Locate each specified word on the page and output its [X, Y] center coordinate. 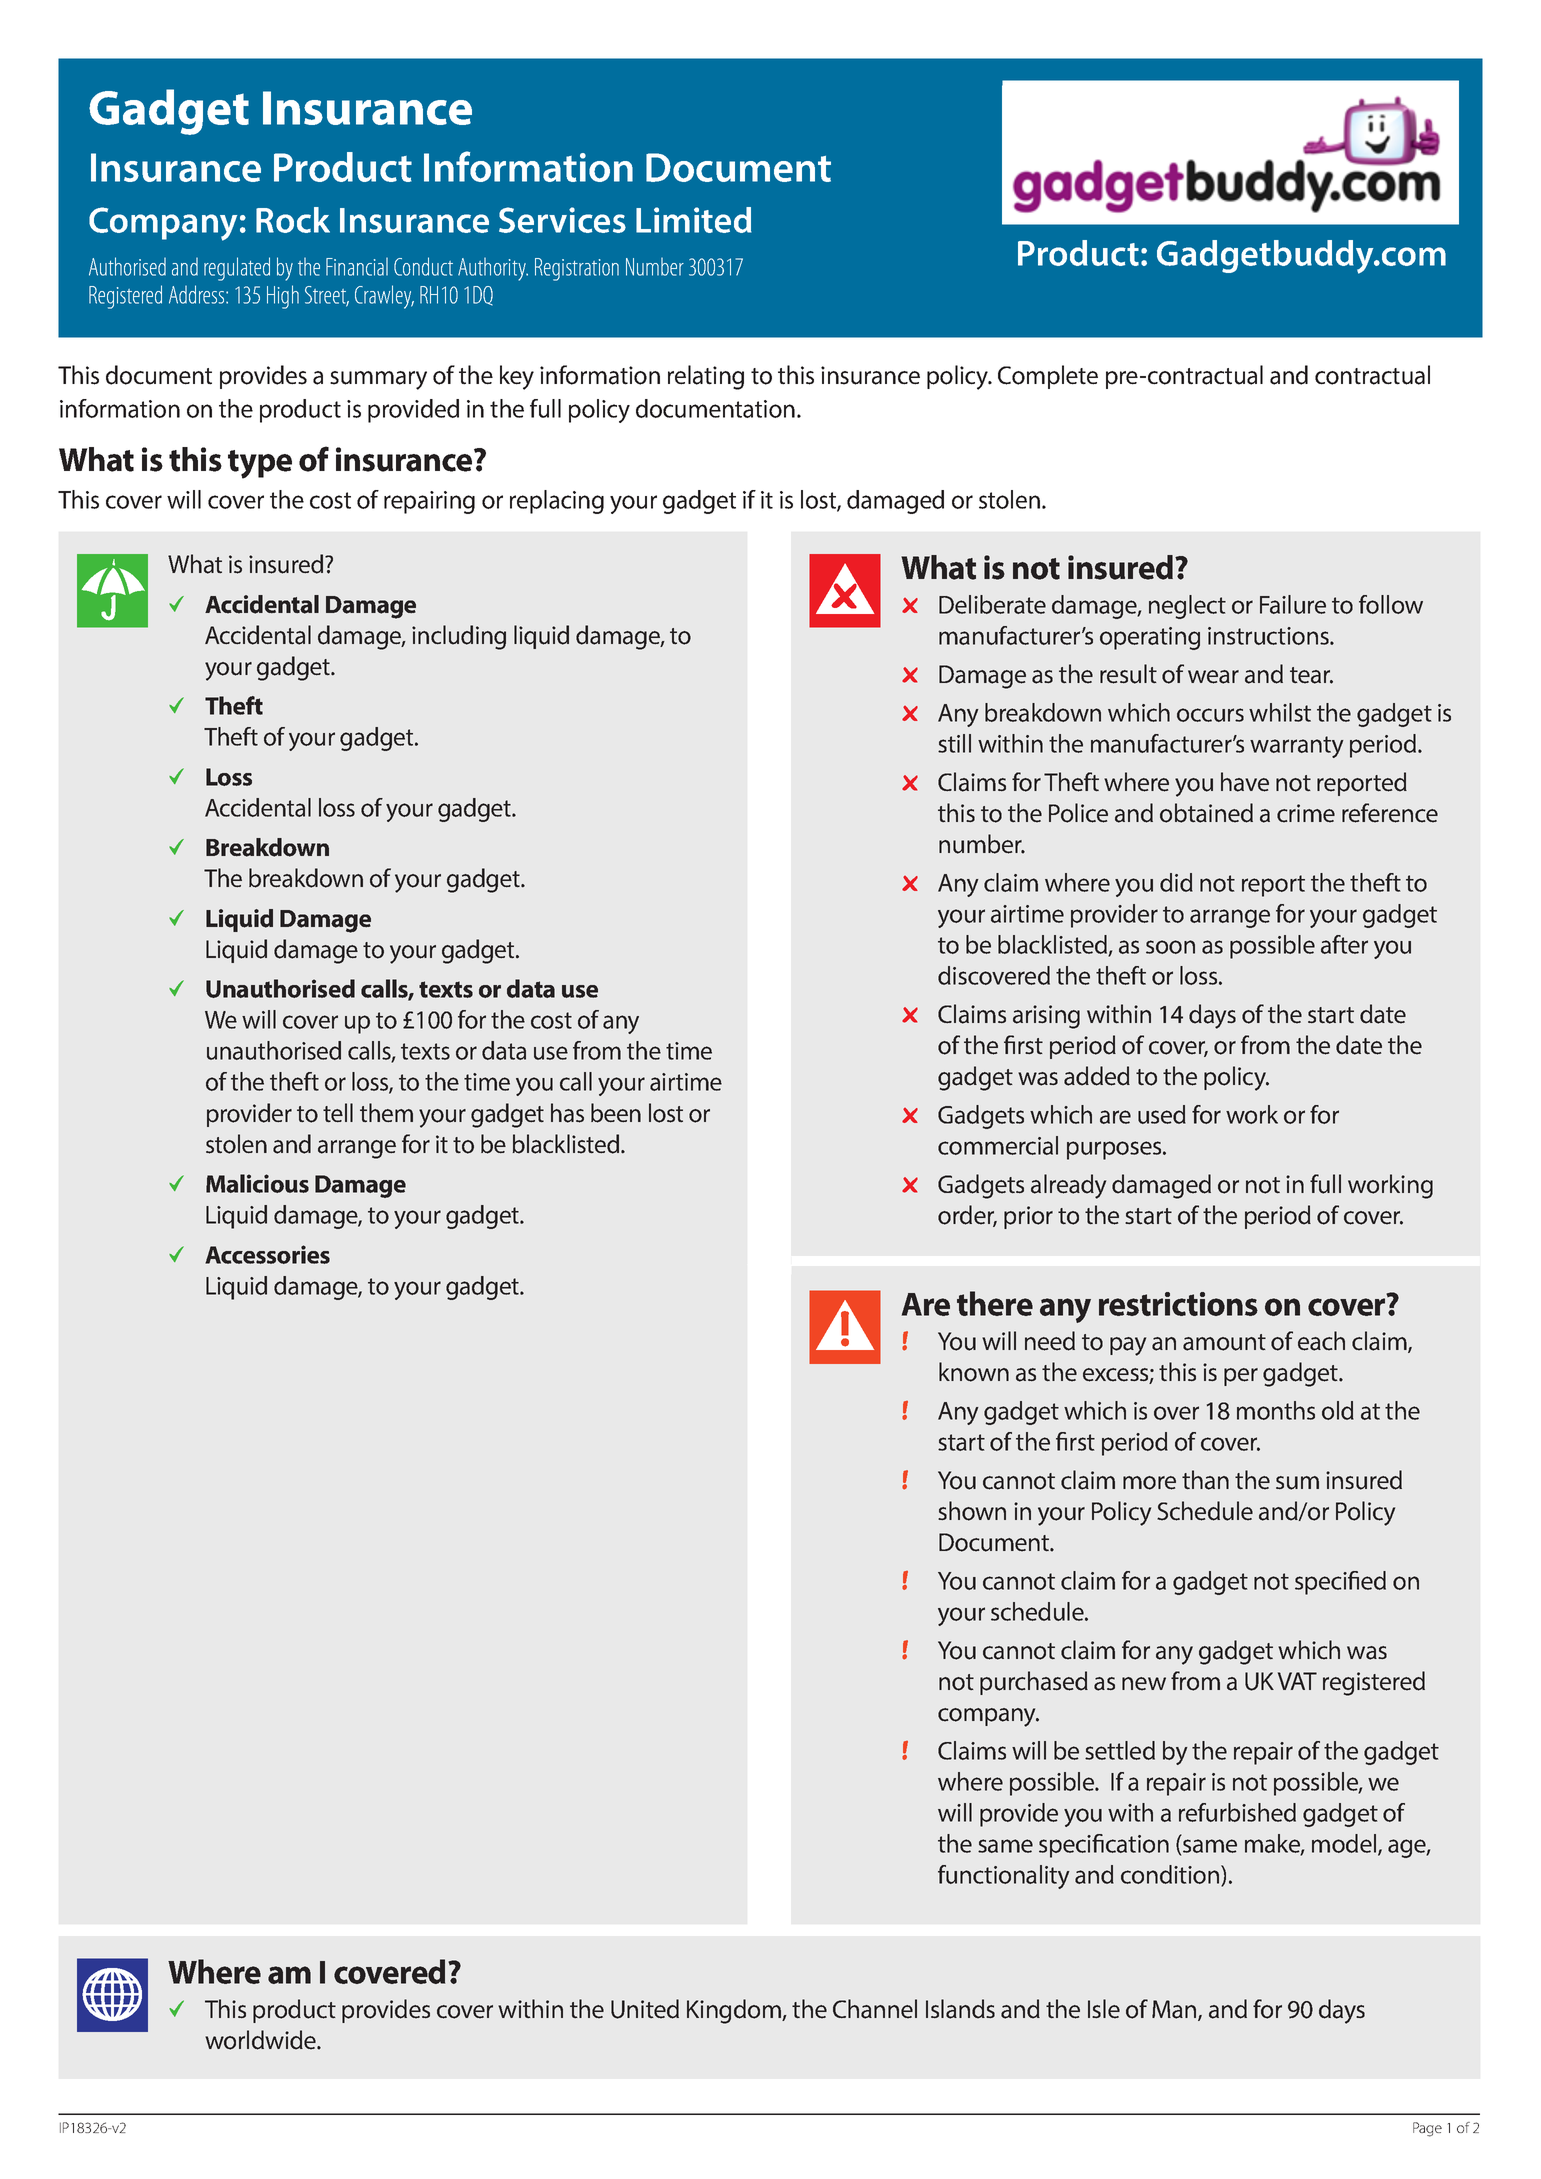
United [645, 2009]
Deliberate [992, 604]
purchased [1034, 1683]
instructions [1269, 636]
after [1344, 944]
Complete [1048, 377]
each [1321, 1341]
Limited [694, 220]
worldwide [261, 2040]
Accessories [267, 1254]
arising [1046, 1017]
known [974, 1372]
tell [338, 1112]
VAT [1297, 1681]
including [459, 637]
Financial [357, 267]
